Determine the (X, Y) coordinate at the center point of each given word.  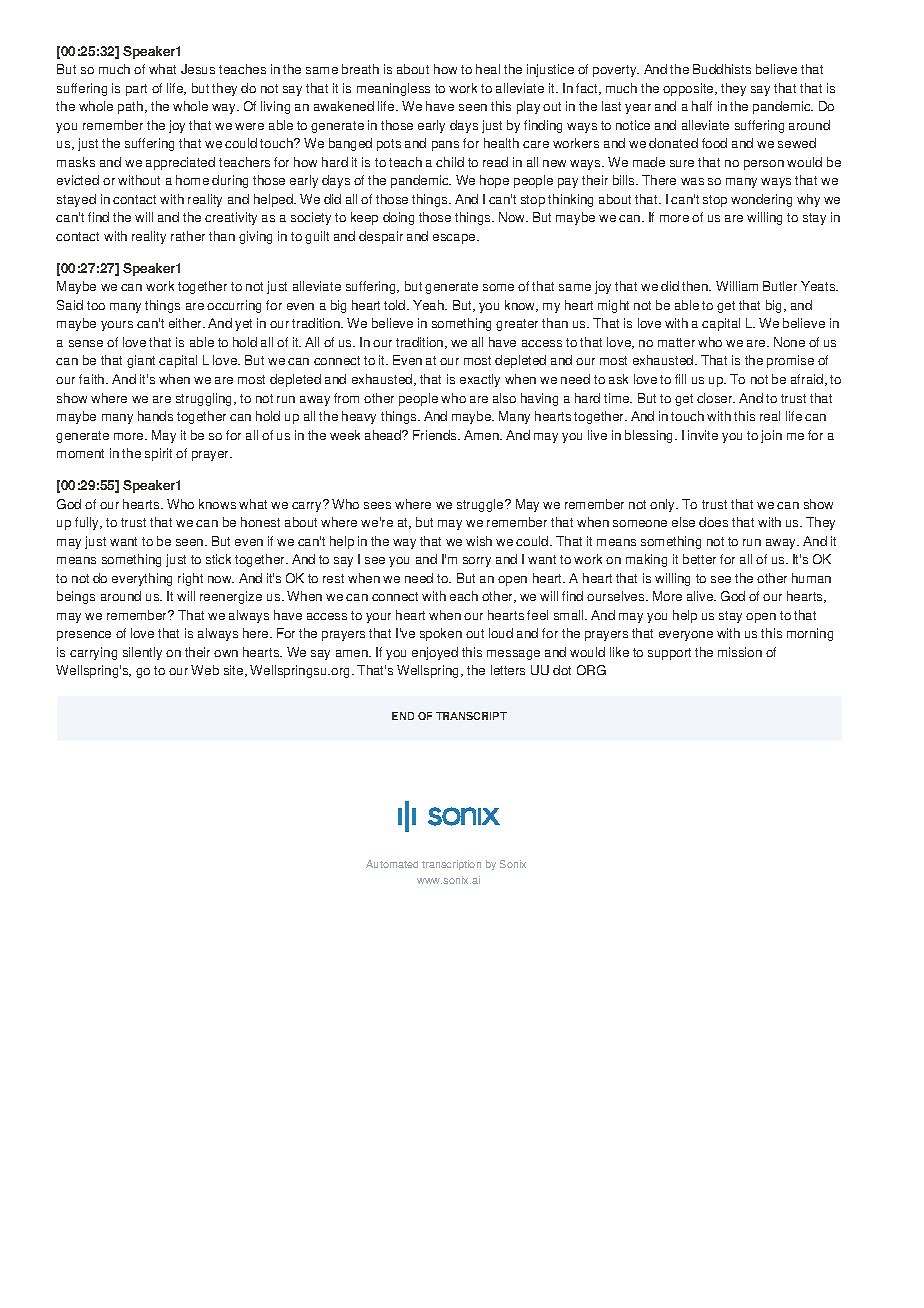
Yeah (429, 305)
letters (508, 670)
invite (703, 435)
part (136, 90)
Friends (436, 435)
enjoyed (435, 653)
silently (142, 653)
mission (740, 652)
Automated (392, 864)
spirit (158, 454)
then (696, 286)
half (702, 106)
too (96, 305)
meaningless (393, 89)
